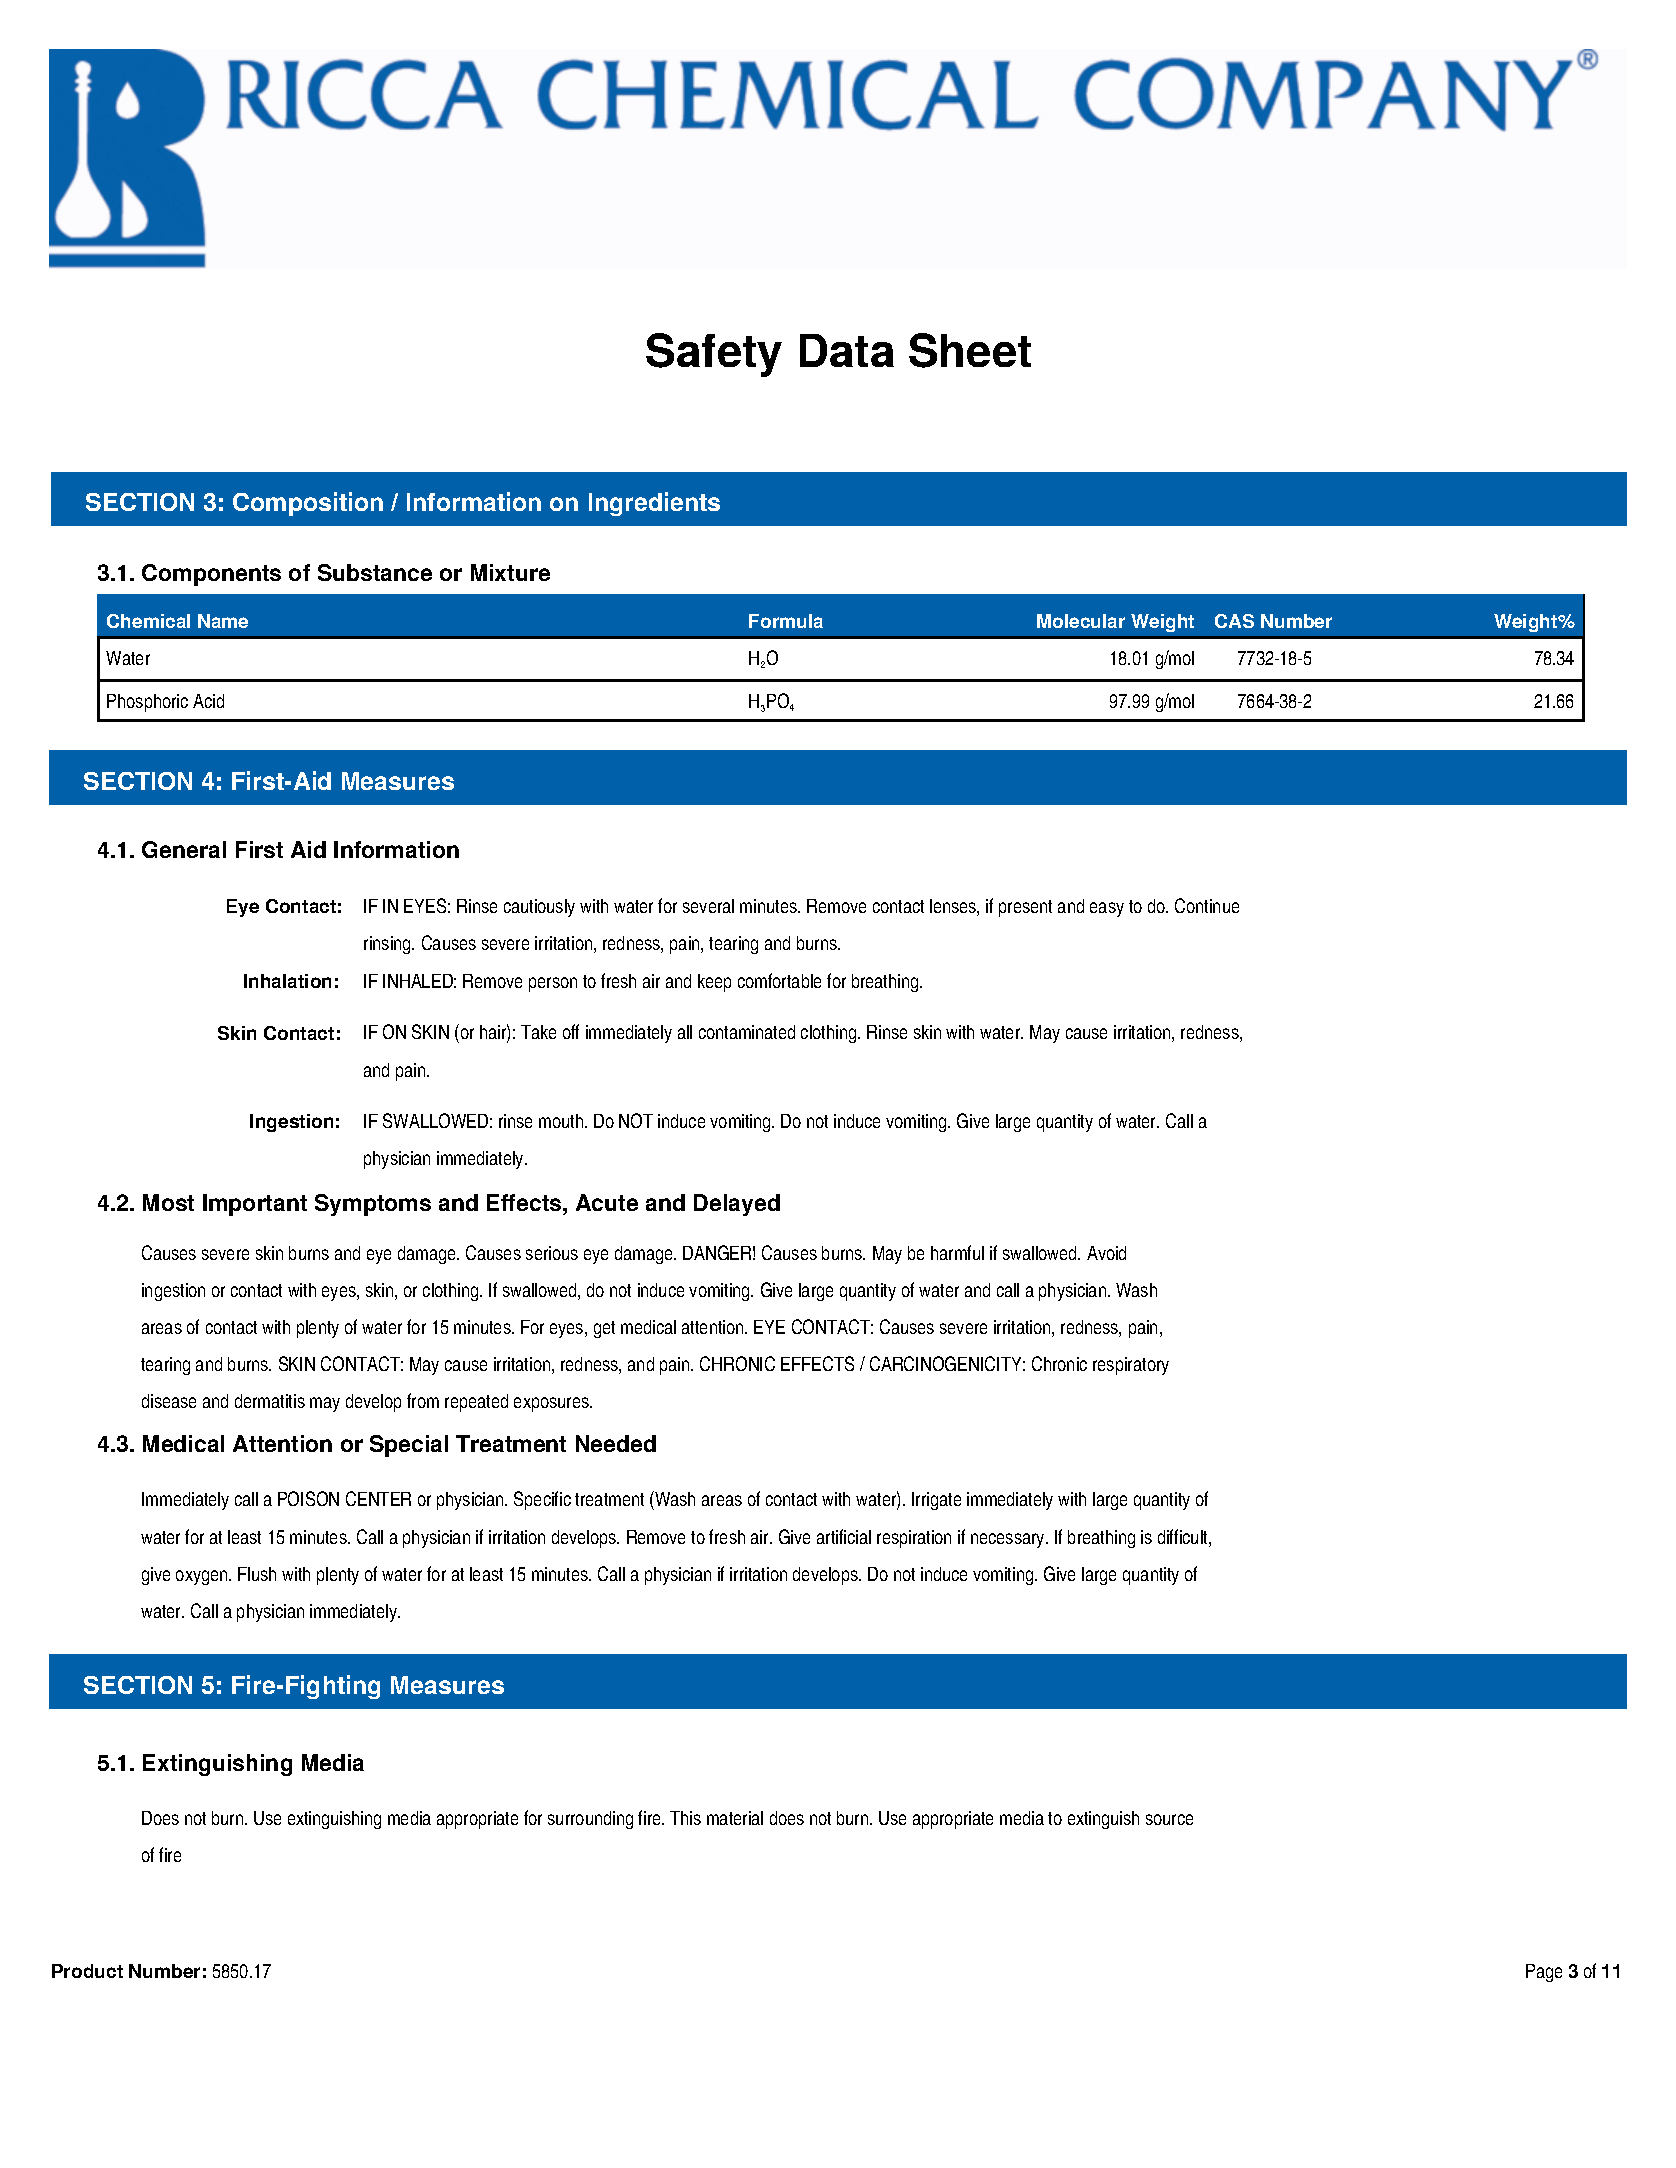  Describe the element at coordinates (786, 621) in the screenshot. I see `Formula` at that location.
